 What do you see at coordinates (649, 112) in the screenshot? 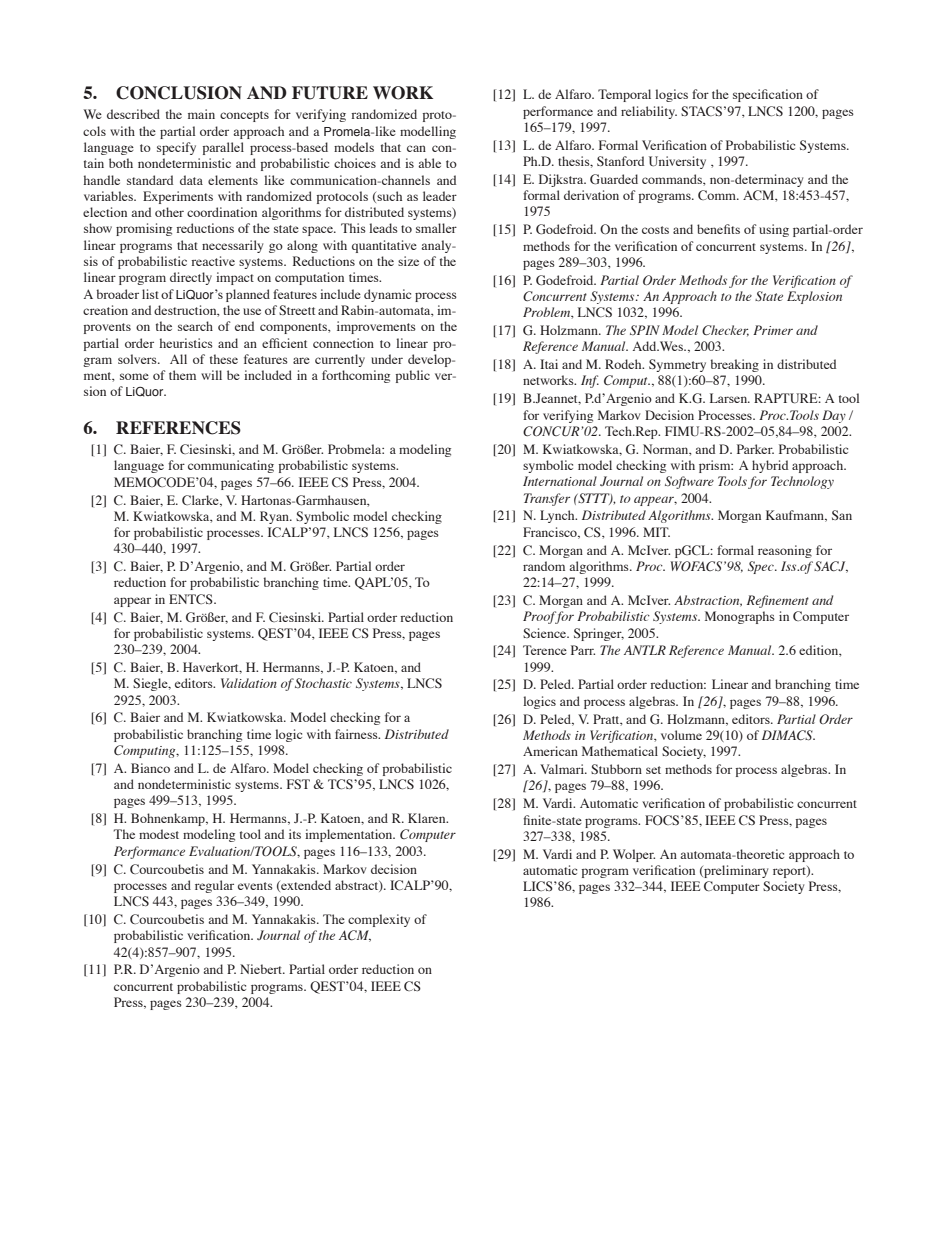
I see `reliability` at bounding box center [649, 112].
